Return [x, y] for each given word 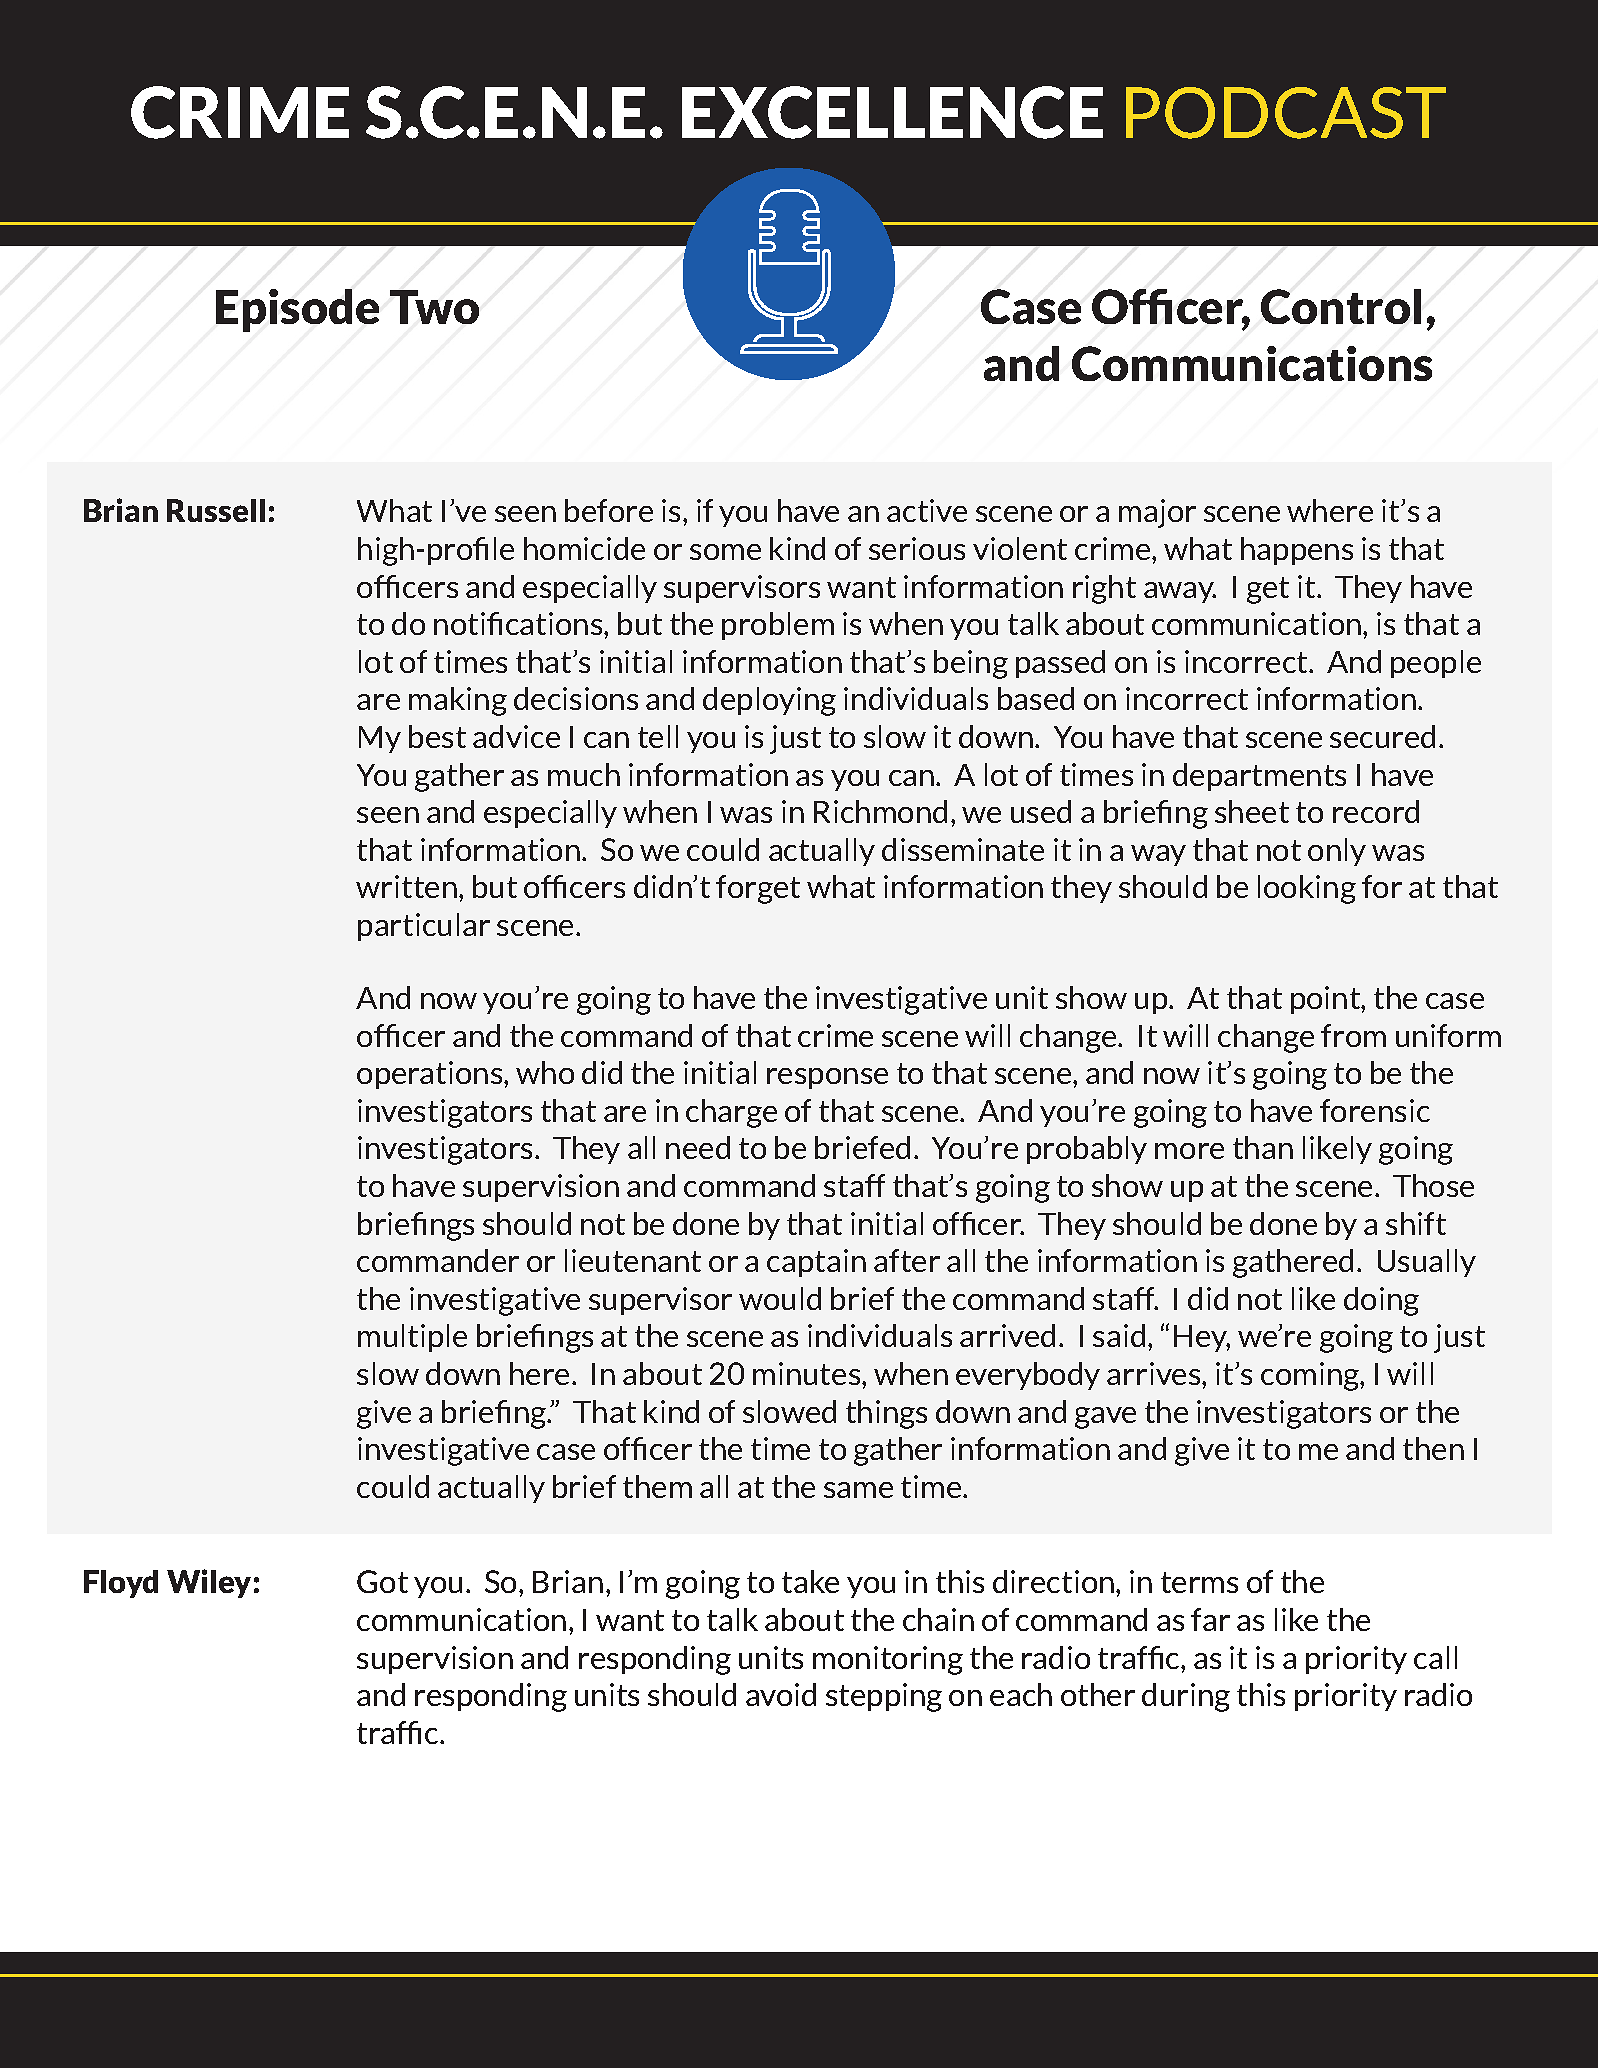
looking [1307, 889]
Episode [297, 310]
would [780, 1298]
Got [382, 1581]
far [1210, 1619]
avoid [781, 1694]
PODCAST [1286, 113]
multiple [412, 1338]
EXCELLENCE [892, 112]
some [725, 552]
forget [758, 889]
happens [1297, 551]
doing [1381, 1301]
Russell [216, 510]
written [406, 886]
